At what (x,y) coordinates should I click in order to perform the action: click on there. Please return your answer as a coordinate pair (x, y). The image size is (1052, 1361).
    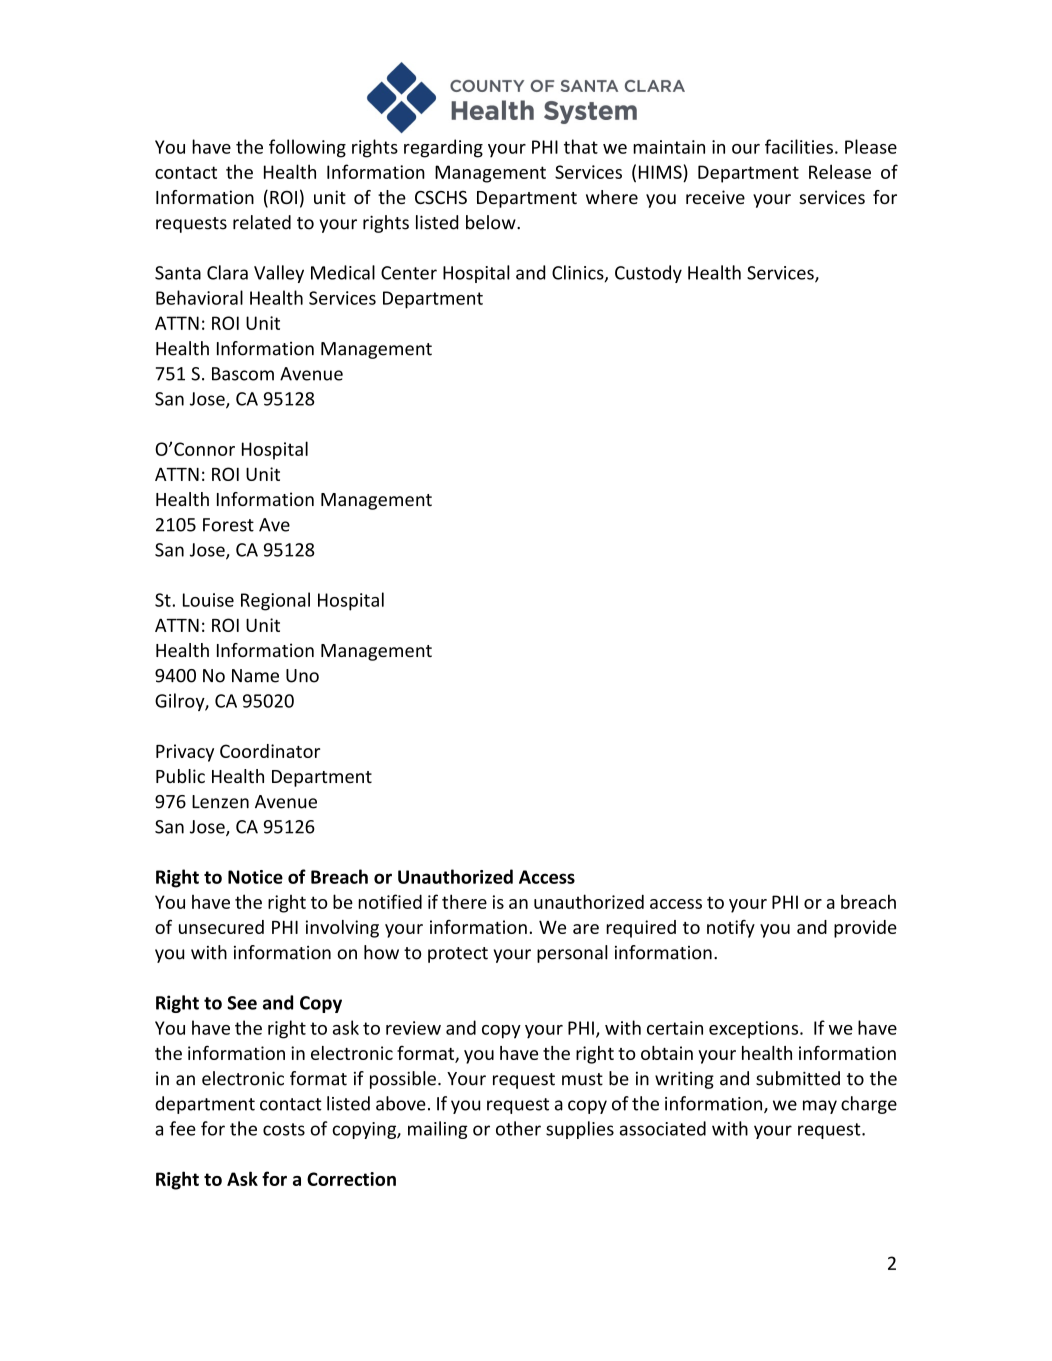
    Looking at the image, I should click on (464, 901).
